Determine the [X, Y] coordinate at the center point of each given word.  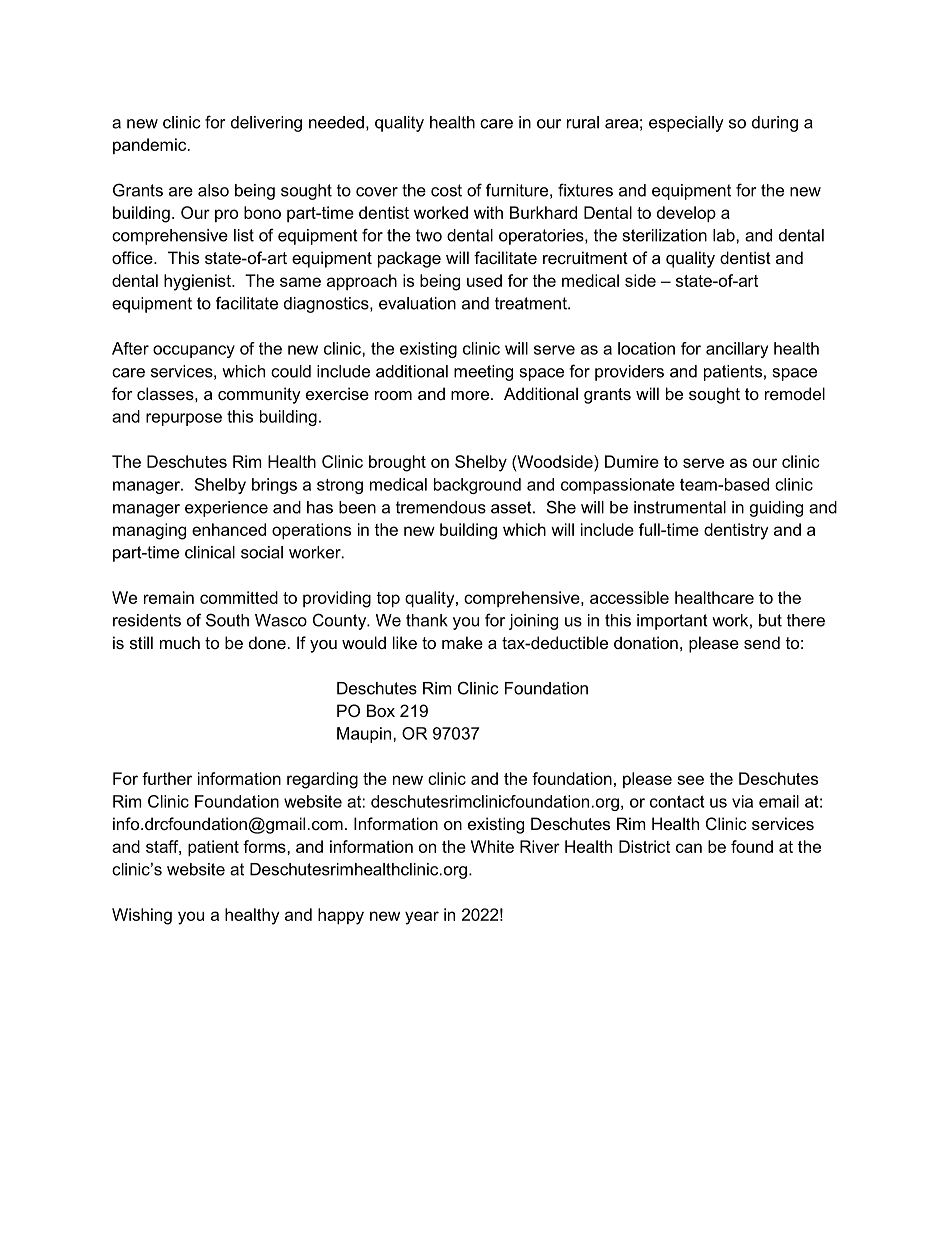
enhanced [229, 529]
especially [686, 124]
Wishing [142, 916]
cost [446, 190]
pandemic [151, 146]
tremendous [441, 507]
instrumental [680, 507]
